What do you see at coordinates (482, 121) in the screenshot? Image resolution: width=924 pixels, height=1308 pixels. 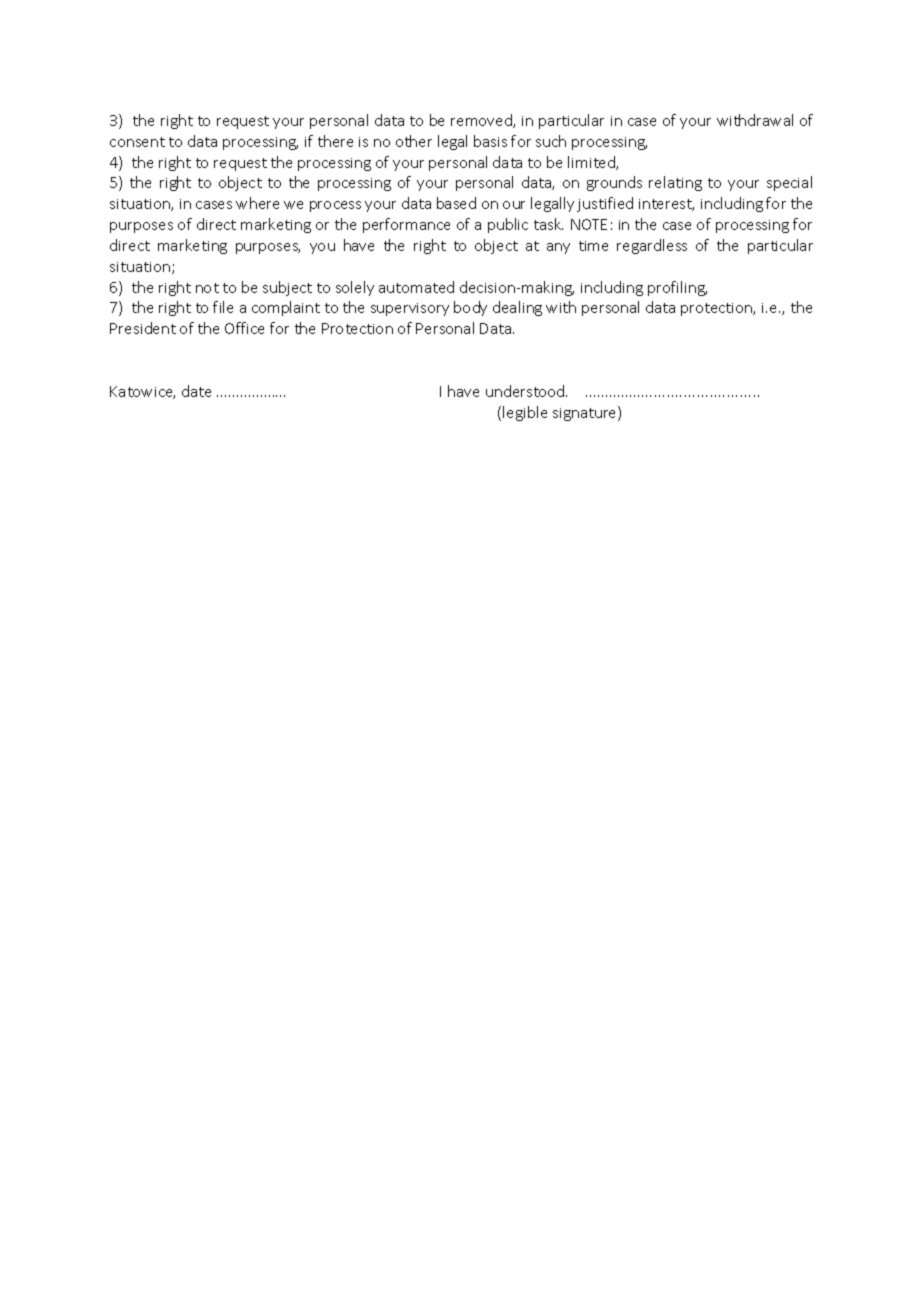 I see `removed` at bounding box center [482, 121].
